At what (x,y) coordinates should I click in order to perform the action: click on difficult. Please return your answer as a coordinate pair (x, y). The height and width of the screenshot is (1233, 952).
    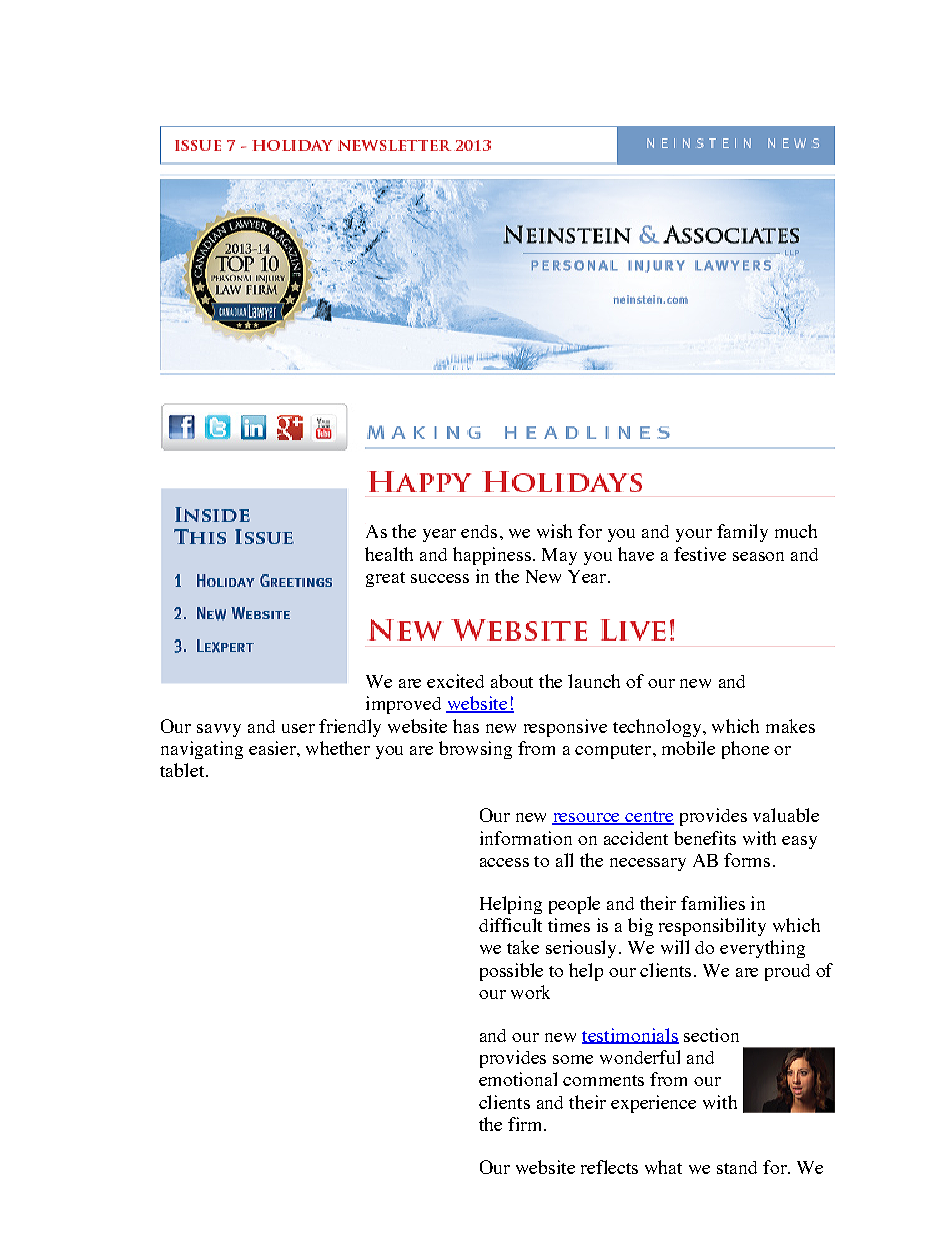
    Looking at the image, I should click on (510, 925).
